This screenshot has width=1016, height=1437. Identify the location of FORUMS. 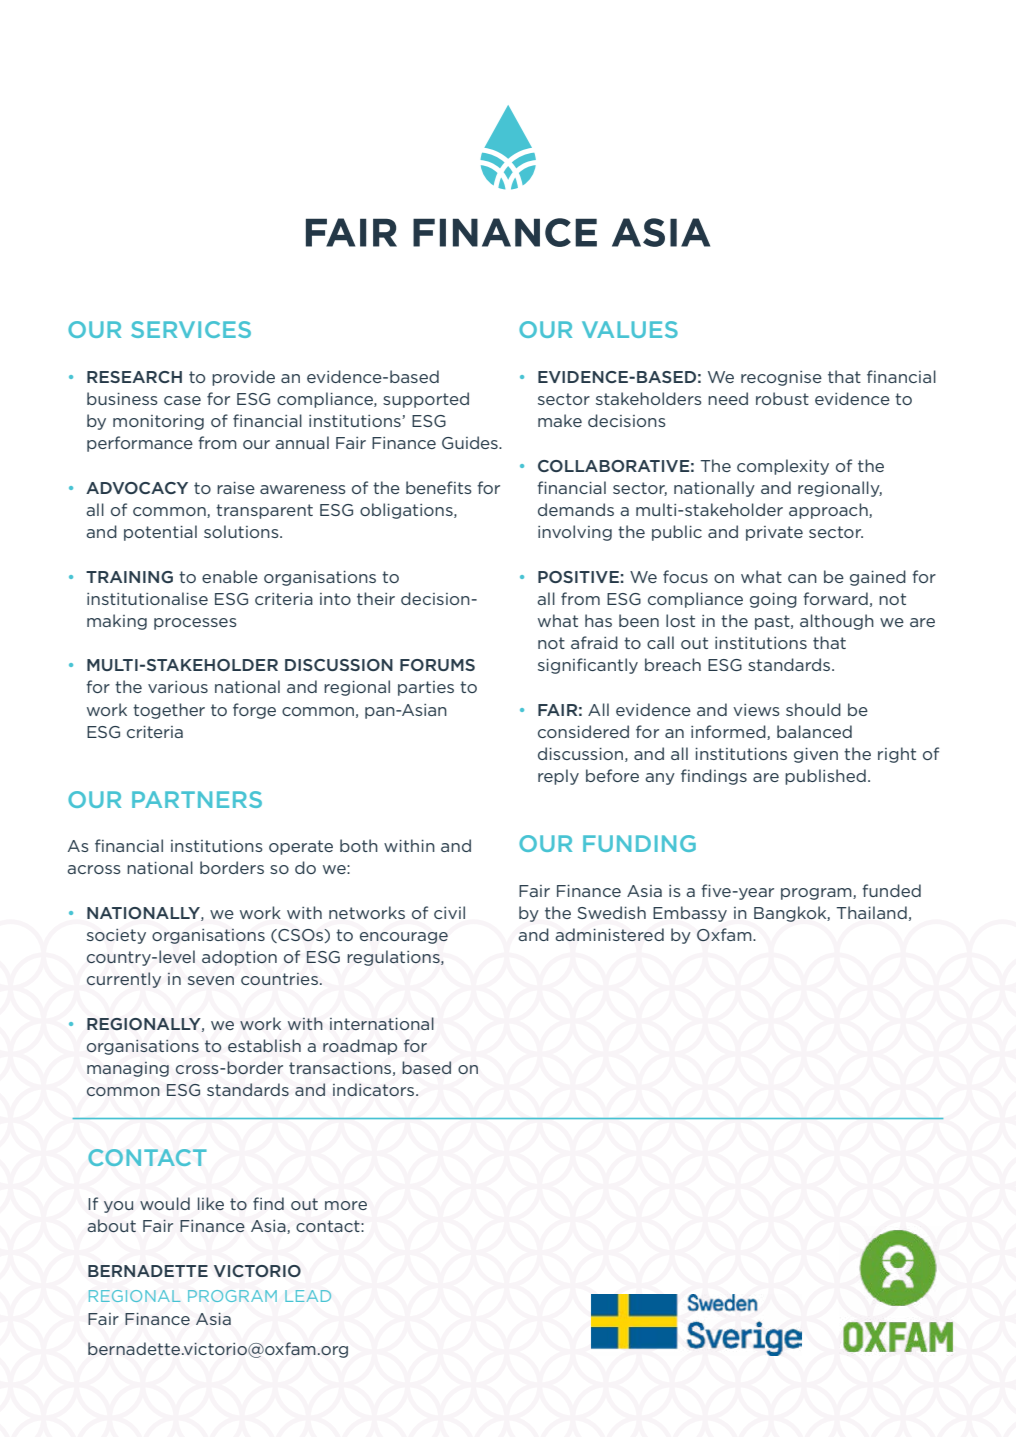
(437, 665).
